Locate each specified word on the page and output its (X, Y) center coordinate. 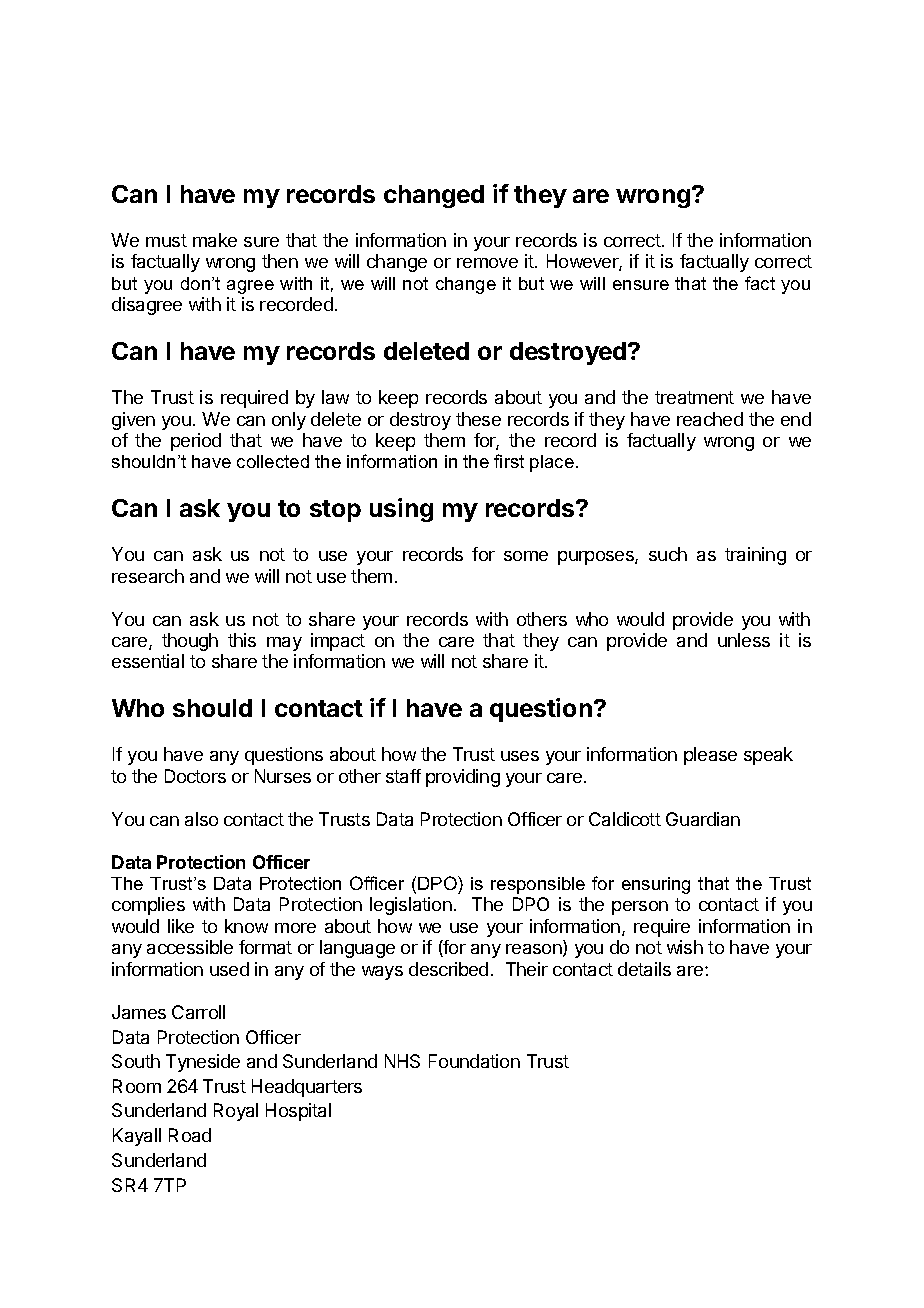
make (215, 240)
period (196, 442)
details (644, 969)
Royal (236, 1112)
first (509, 461)
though (190, 642)
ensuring (656, 885)
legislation (411, 906)
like (181, 926)
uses (520, 756)
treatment (694, 397)
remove (487, 263)
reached (710, 419)
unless (744, 640)
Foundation (474, 1061)
